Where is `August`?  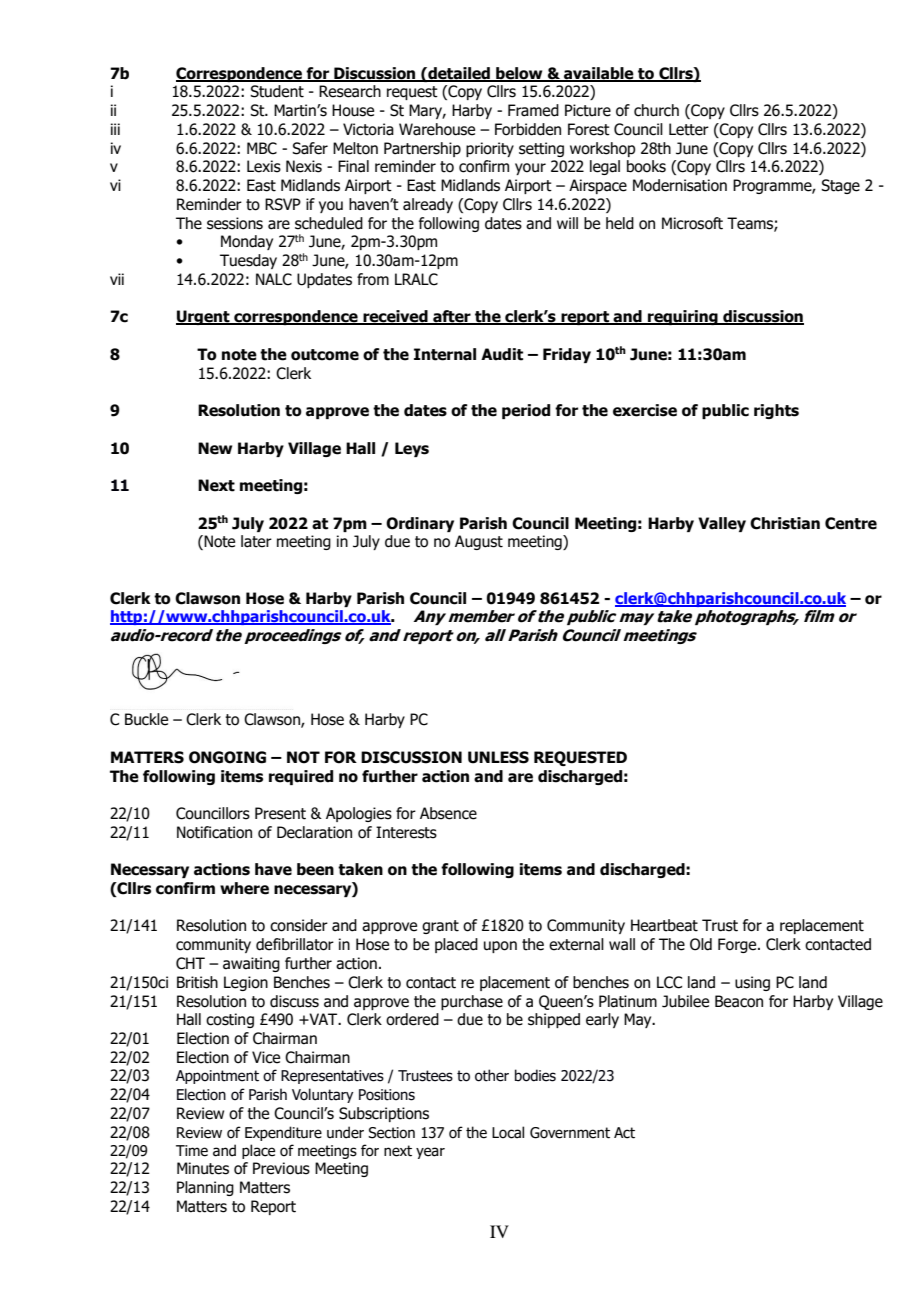
August is located at coordinates (479, 542).
